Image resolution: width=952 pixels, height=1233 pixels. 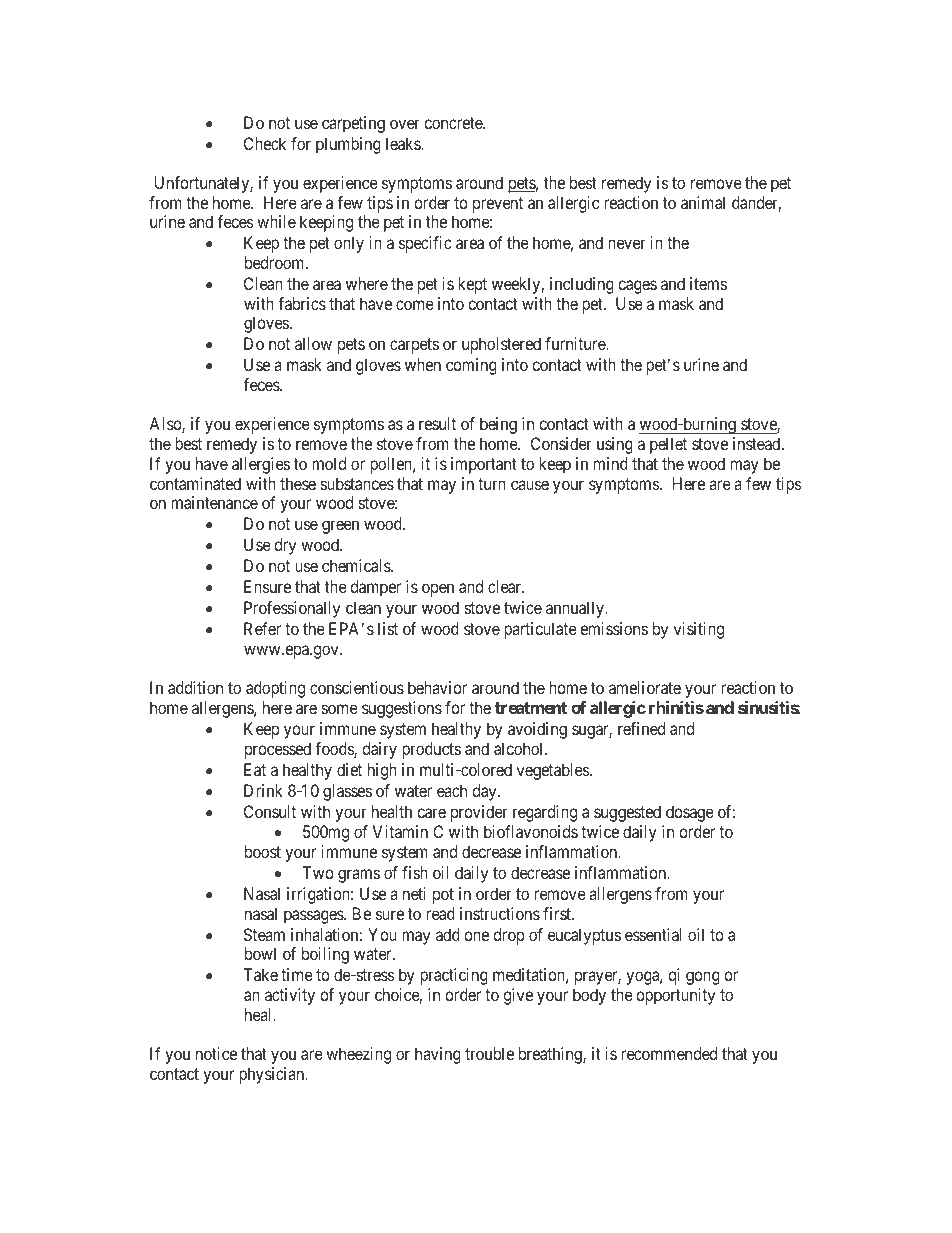 What do you see at coordinates (438, 1055) in the screenshot?
I see `having` at bounding box center [438, 1055].
